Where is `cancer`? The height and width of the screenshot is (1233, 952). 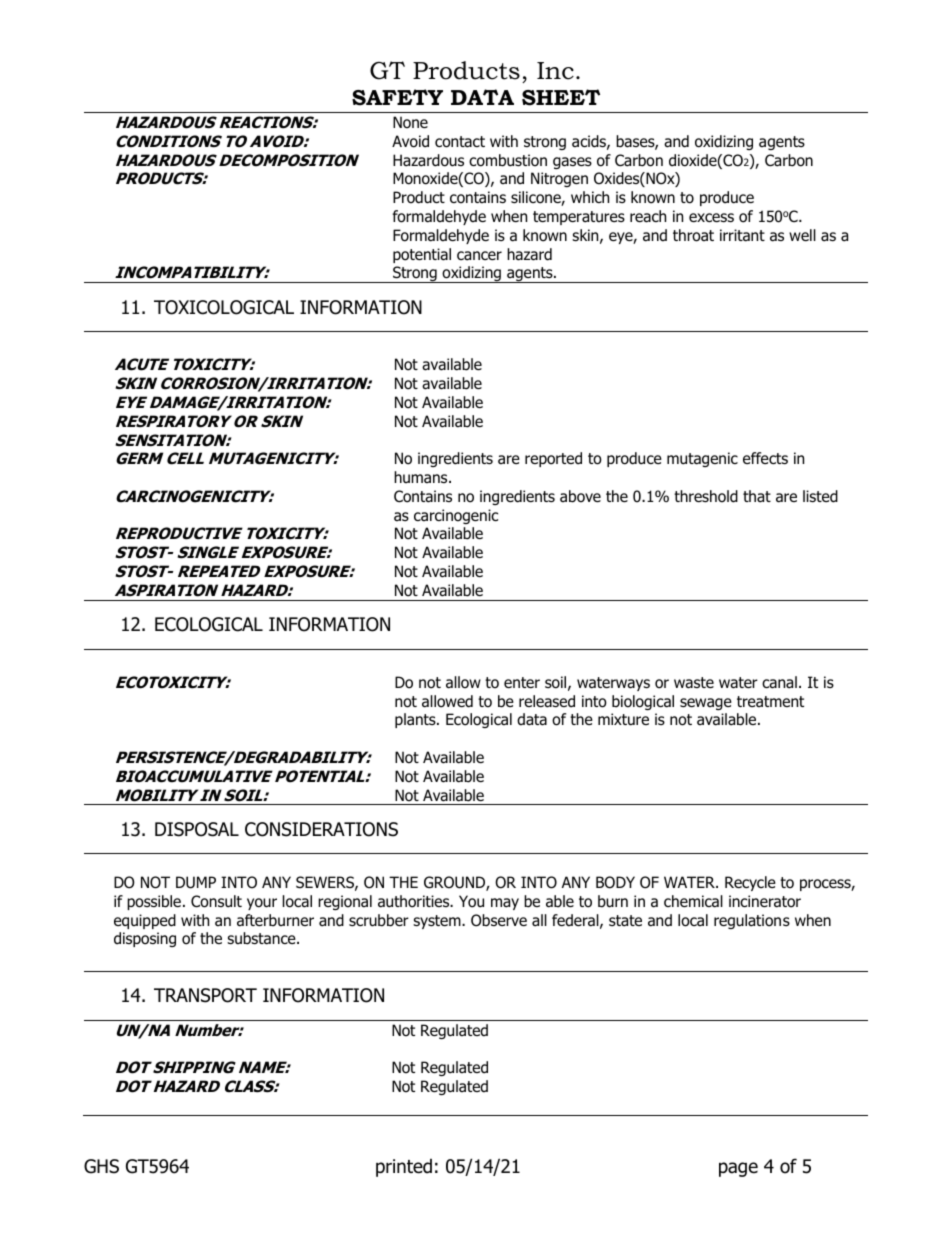 cancer is located at coordinates (479, 256).
